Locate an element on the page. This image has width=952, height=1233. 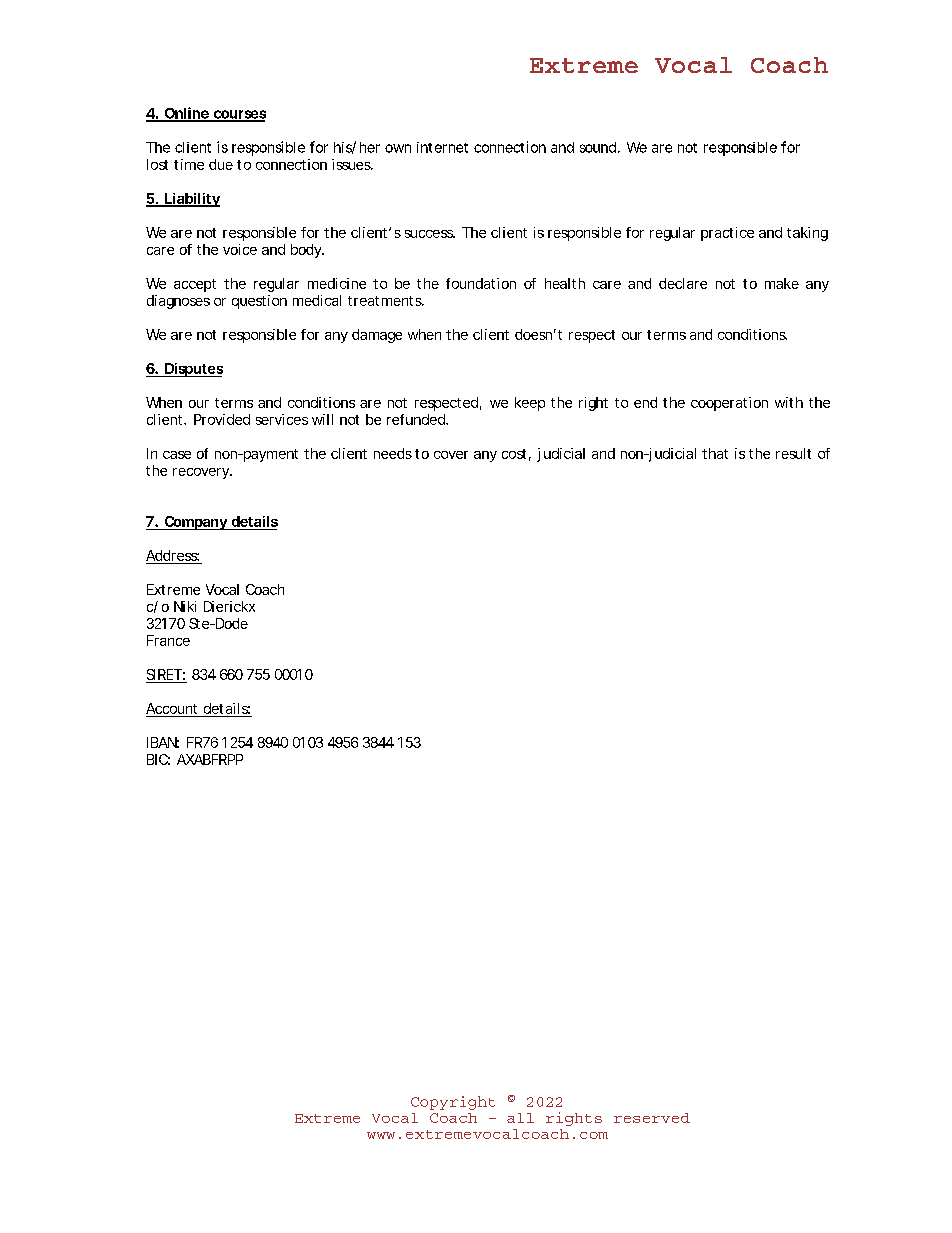
result is located at coordinates (793, 453).
